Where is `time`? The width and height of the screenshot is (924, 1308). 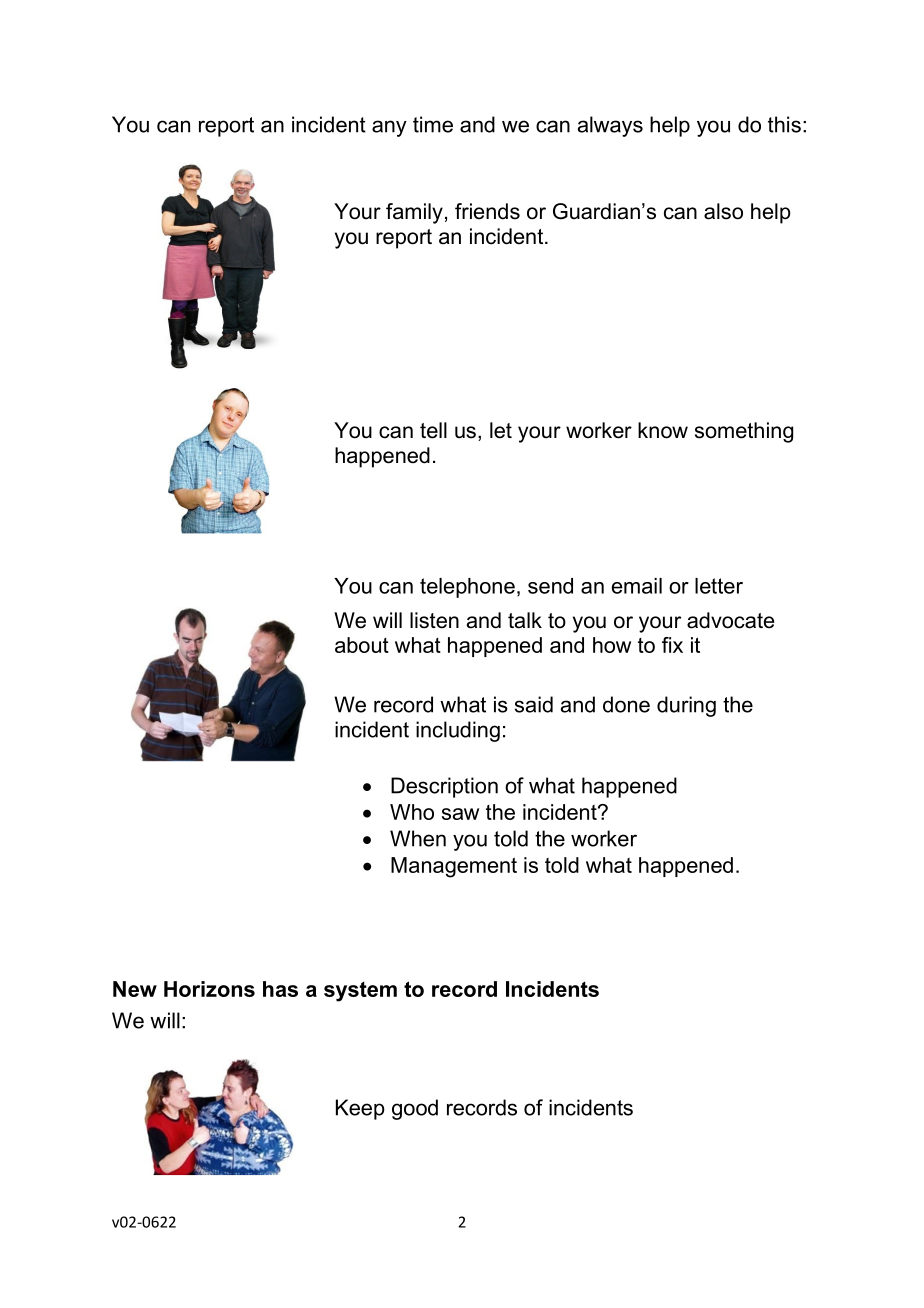
time is located at coordinates (433, 124).
